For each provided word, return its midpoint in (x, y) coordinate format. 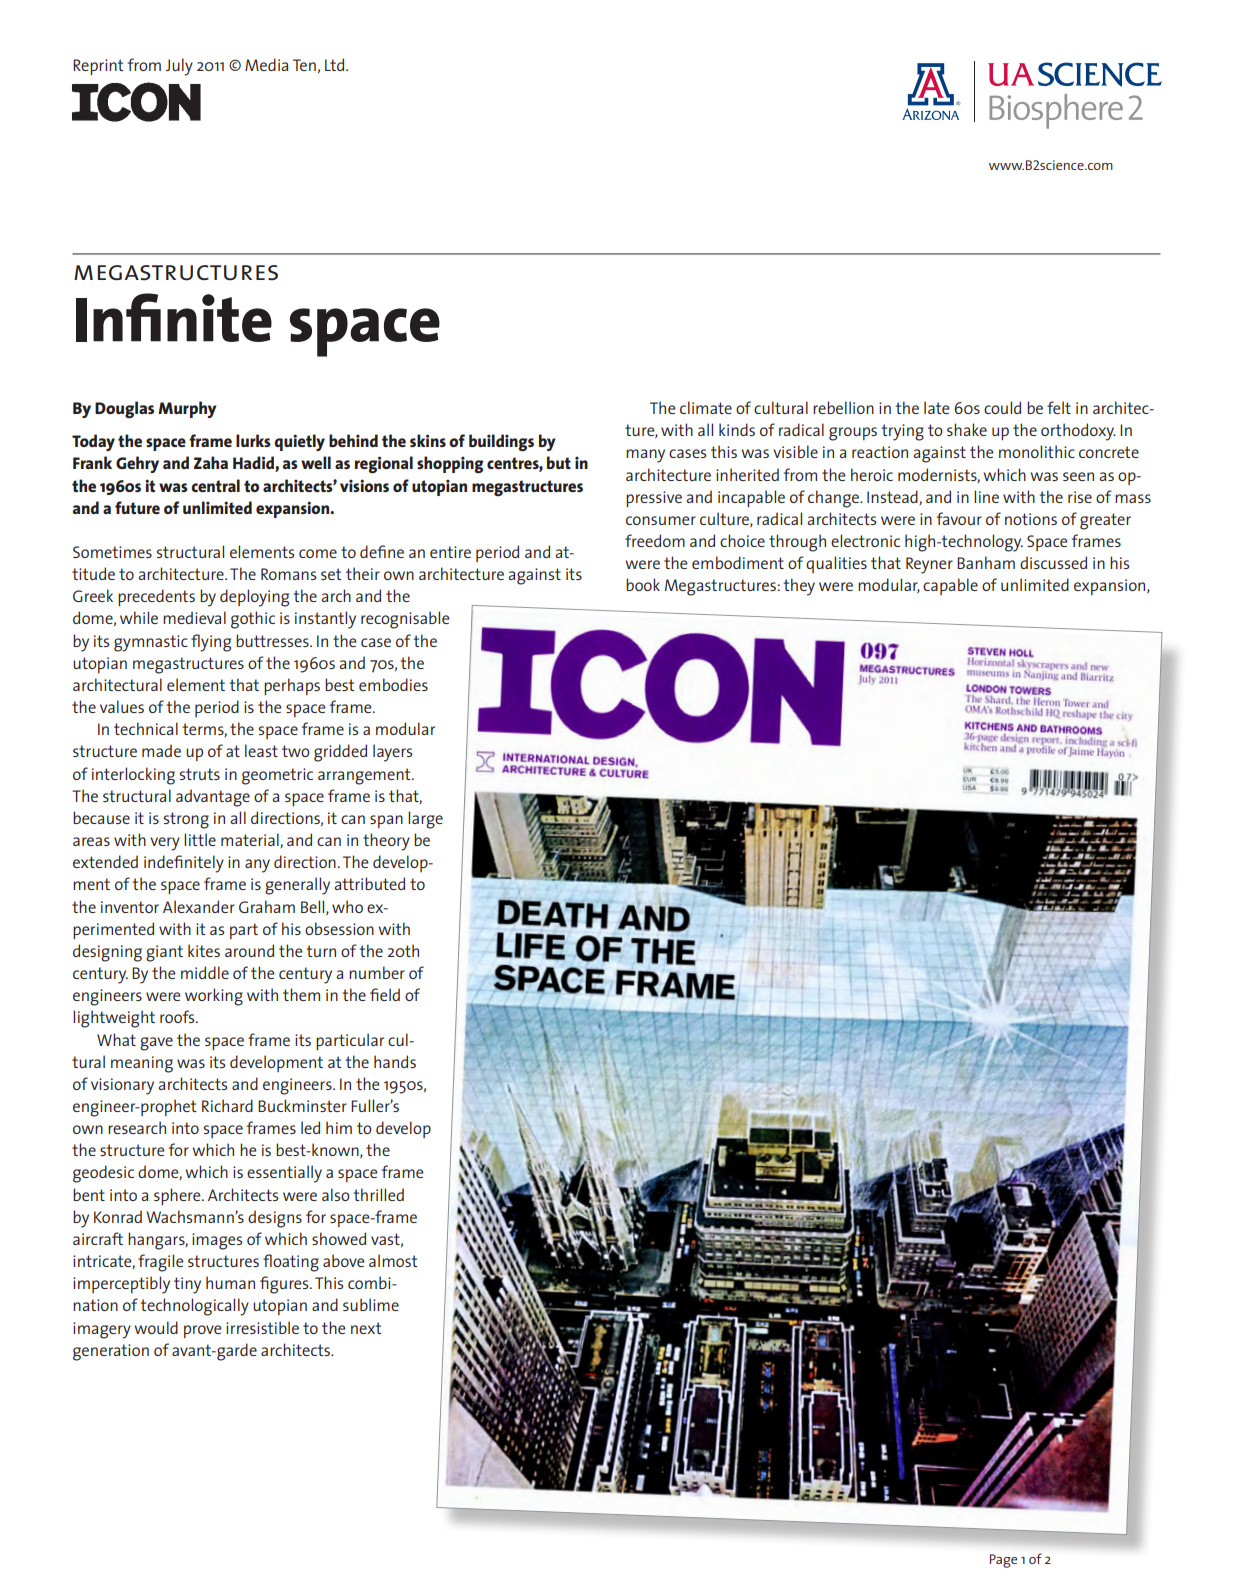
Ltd (336, 64)
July (179, 67)
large (425, 820)
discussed (1053, 562)
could (1002, 407)
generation (111, 1352)
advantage (213, 798)
